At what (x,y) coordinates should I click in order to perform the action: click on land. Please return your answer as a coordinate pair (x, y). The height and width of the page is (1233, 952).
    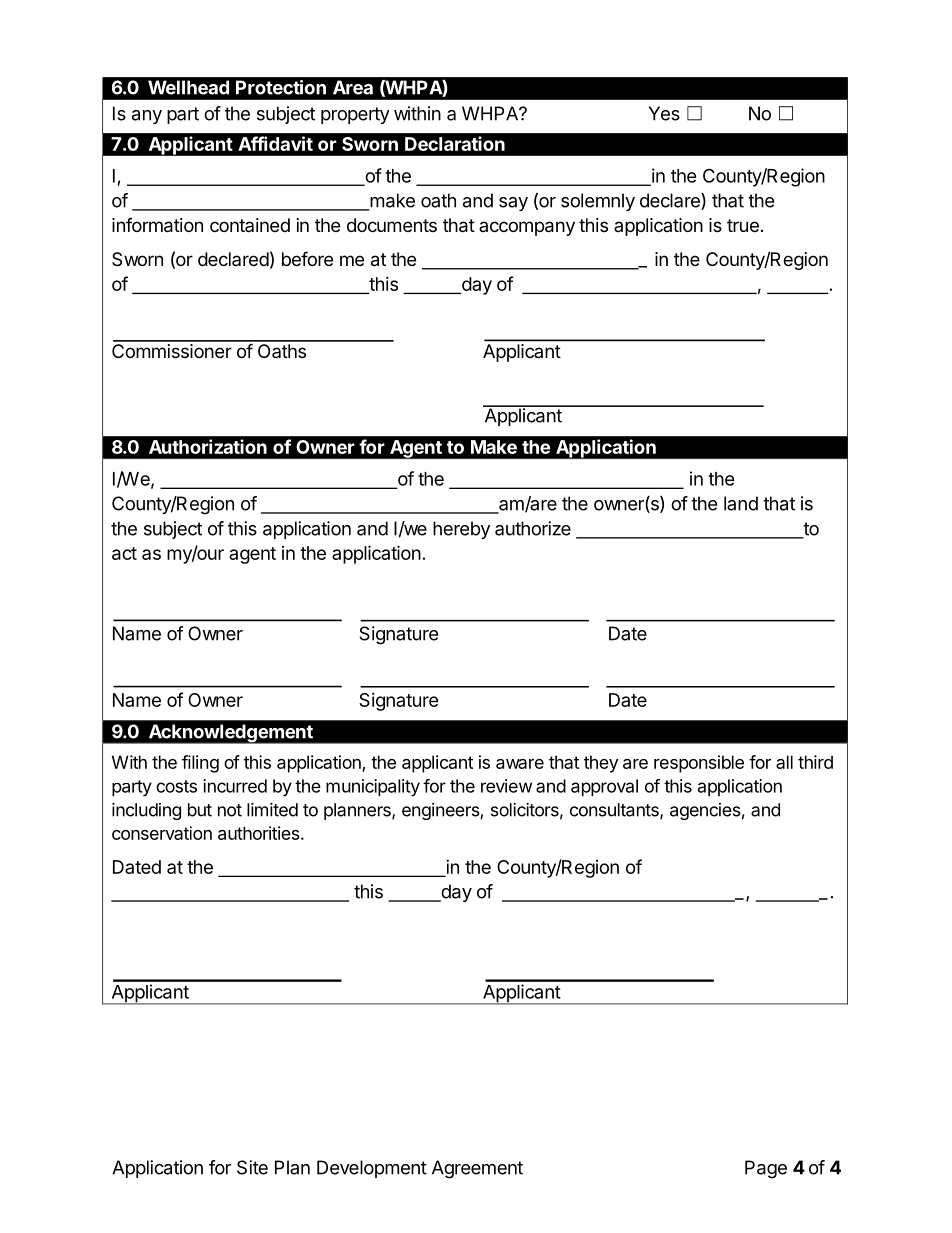
    Looking at the image, I should click on (741, 503).
